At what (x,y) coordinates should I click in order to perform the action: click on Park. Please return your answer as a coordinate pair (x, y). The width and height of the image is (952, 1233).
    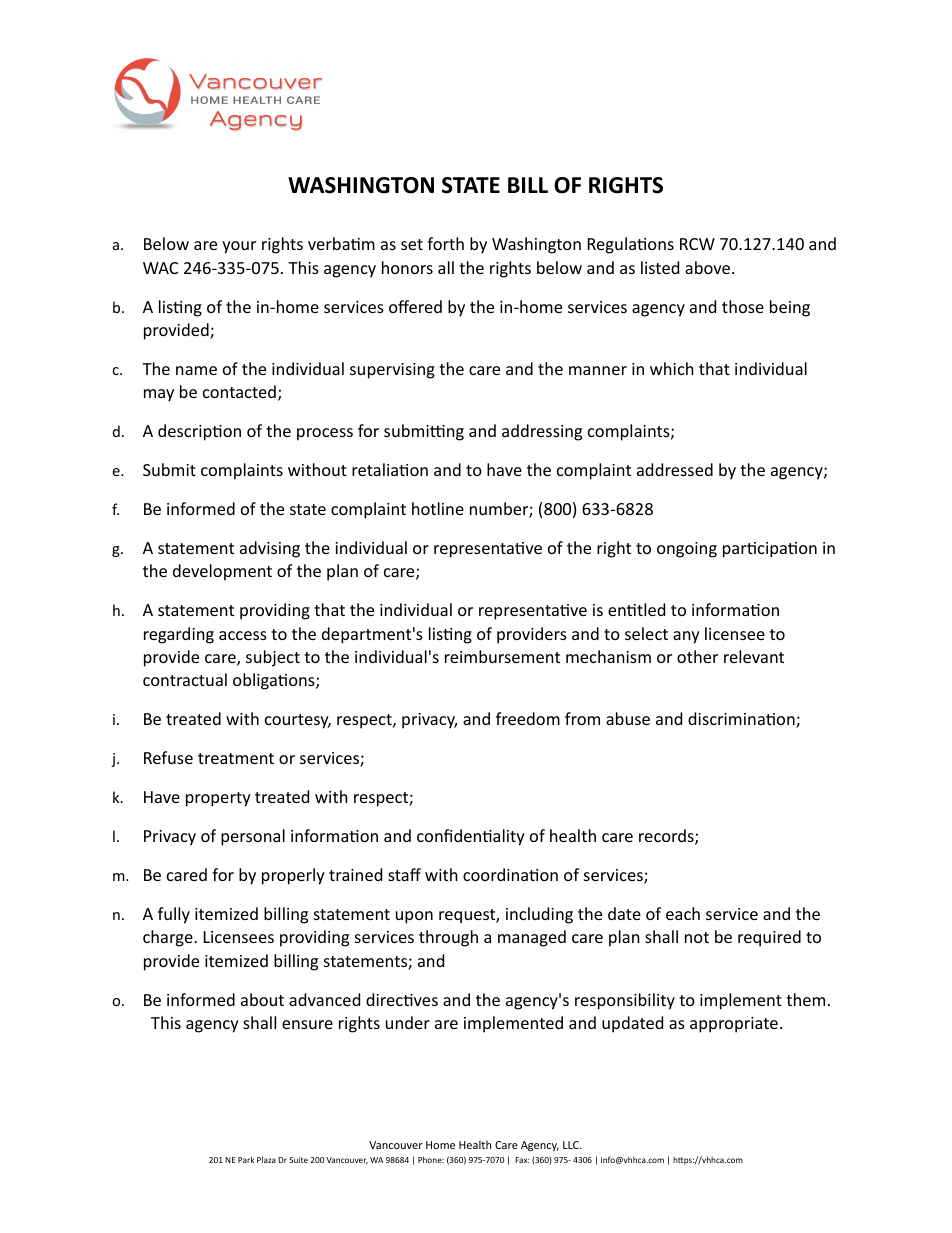
    Looking at the image, I should click on (246, 1159).
